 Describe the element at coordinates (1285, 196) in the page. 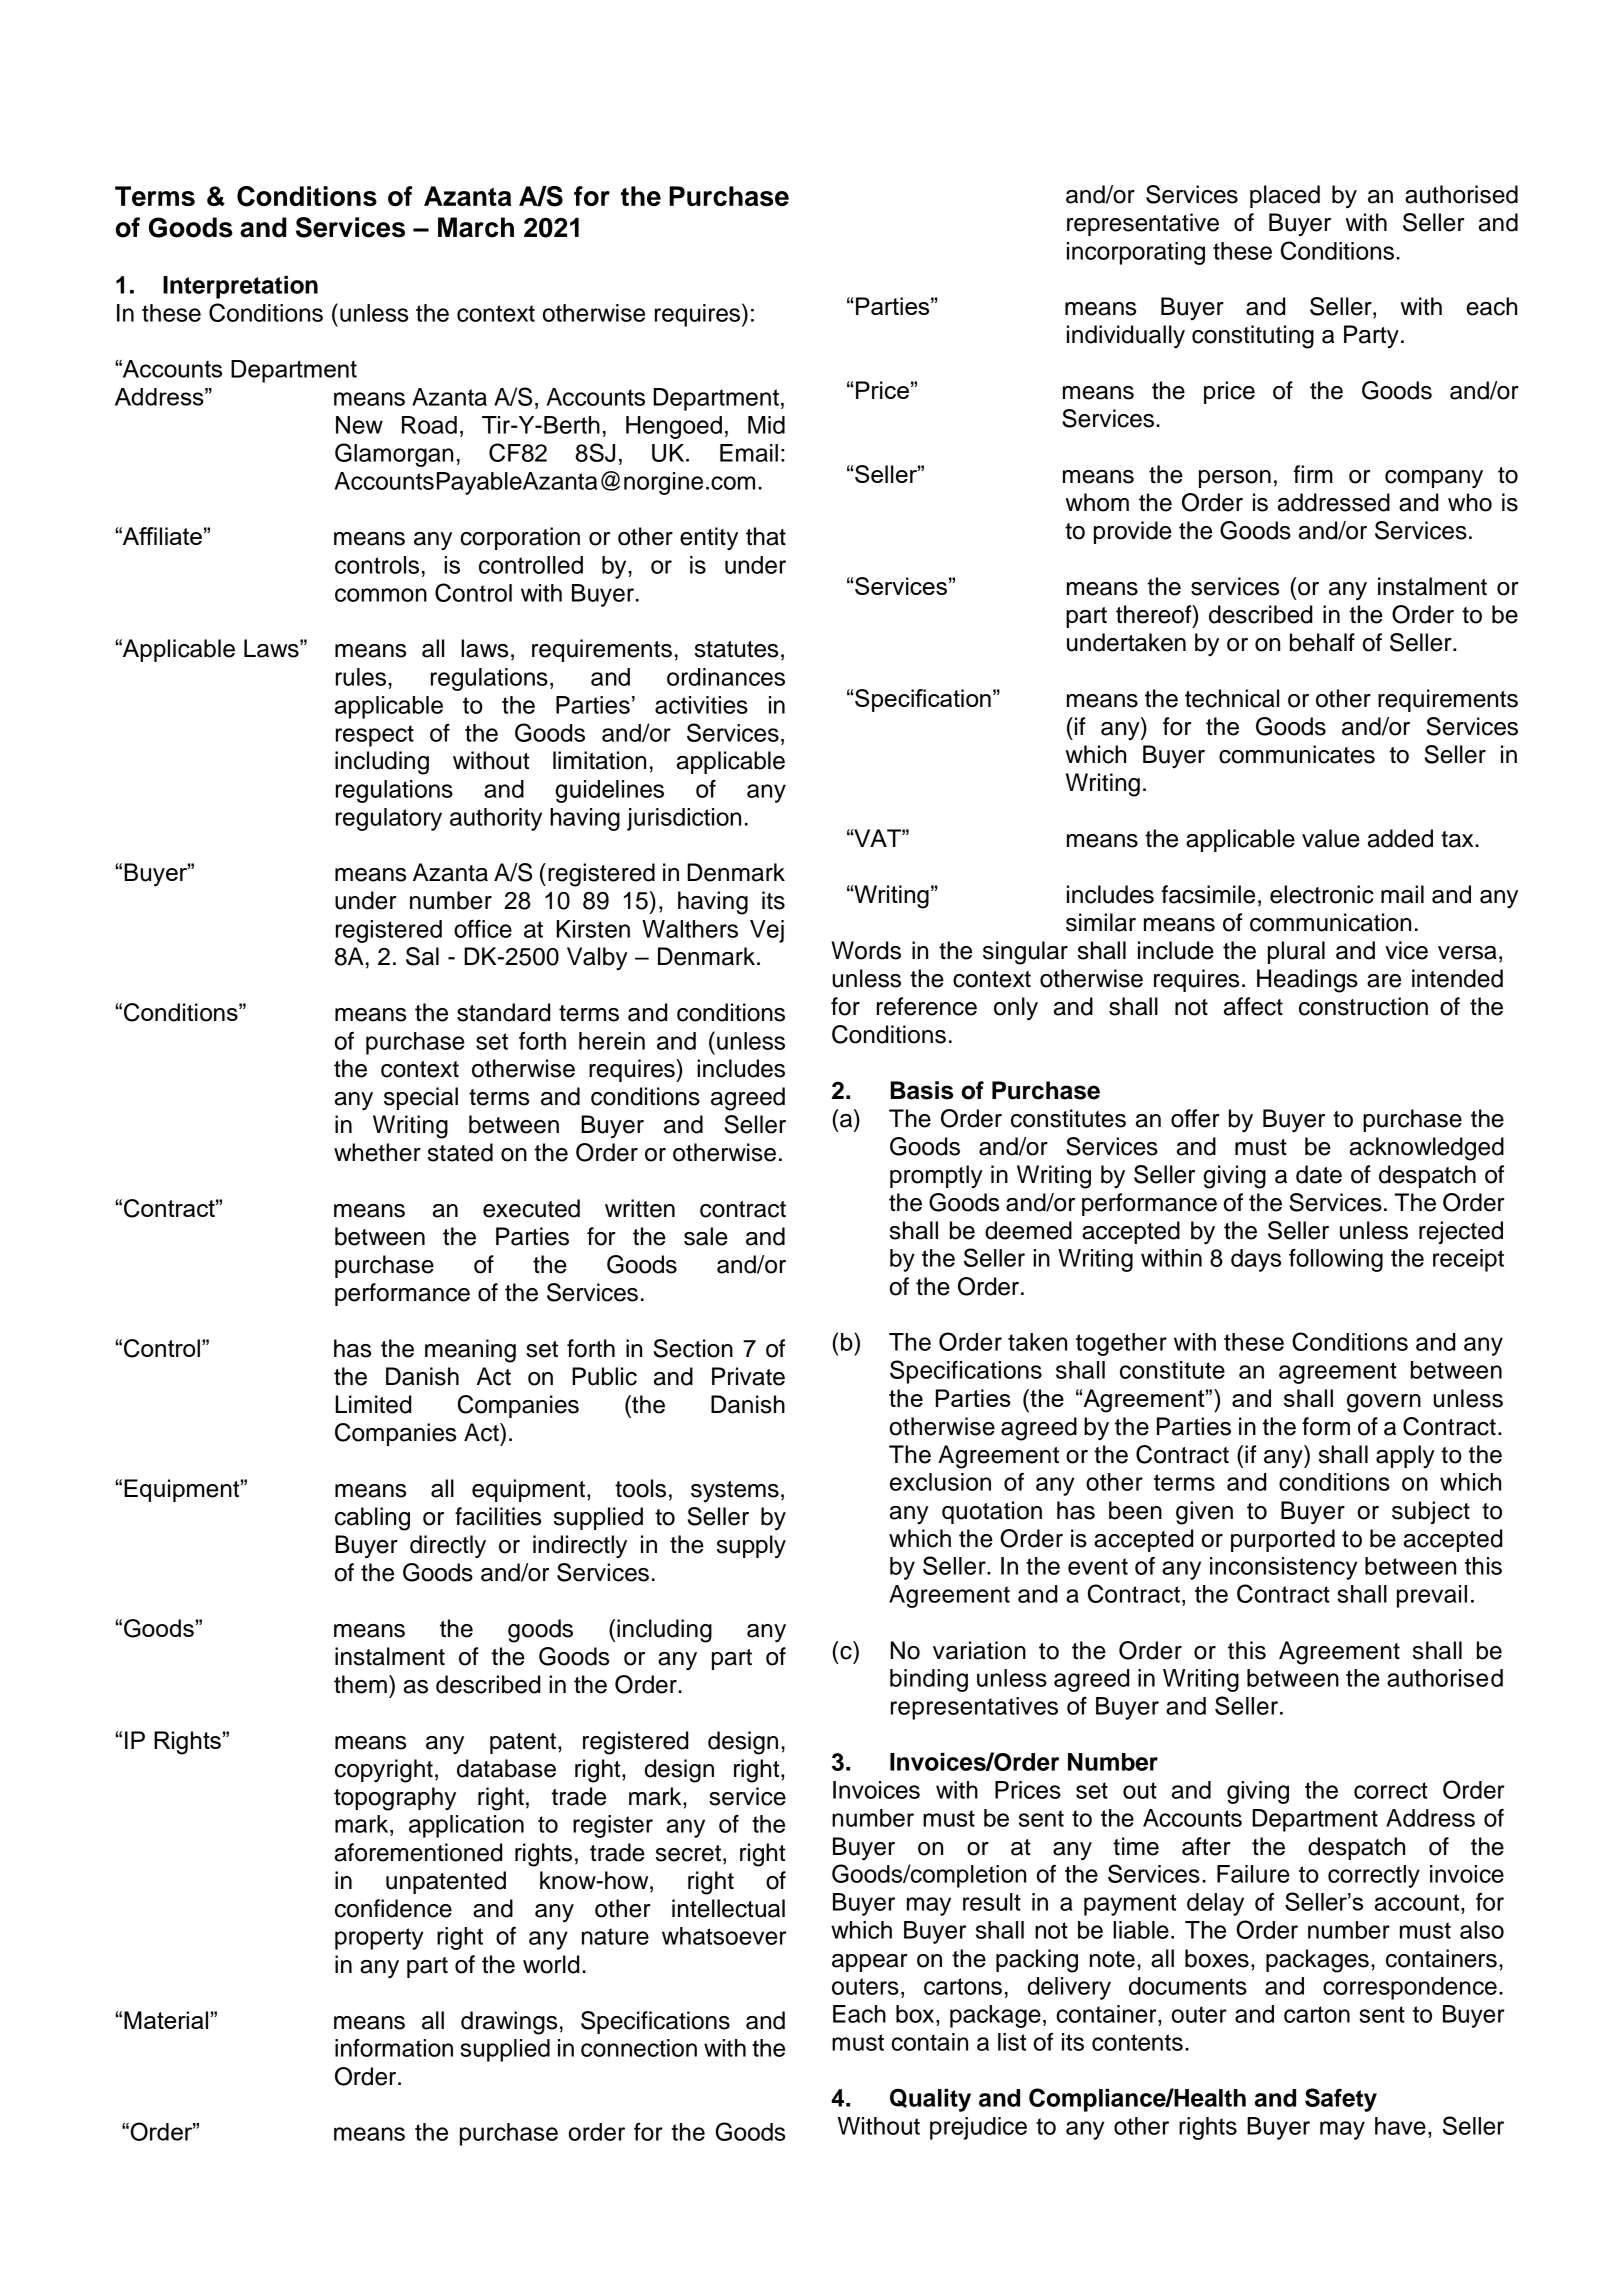

I see `placed` at that location.
